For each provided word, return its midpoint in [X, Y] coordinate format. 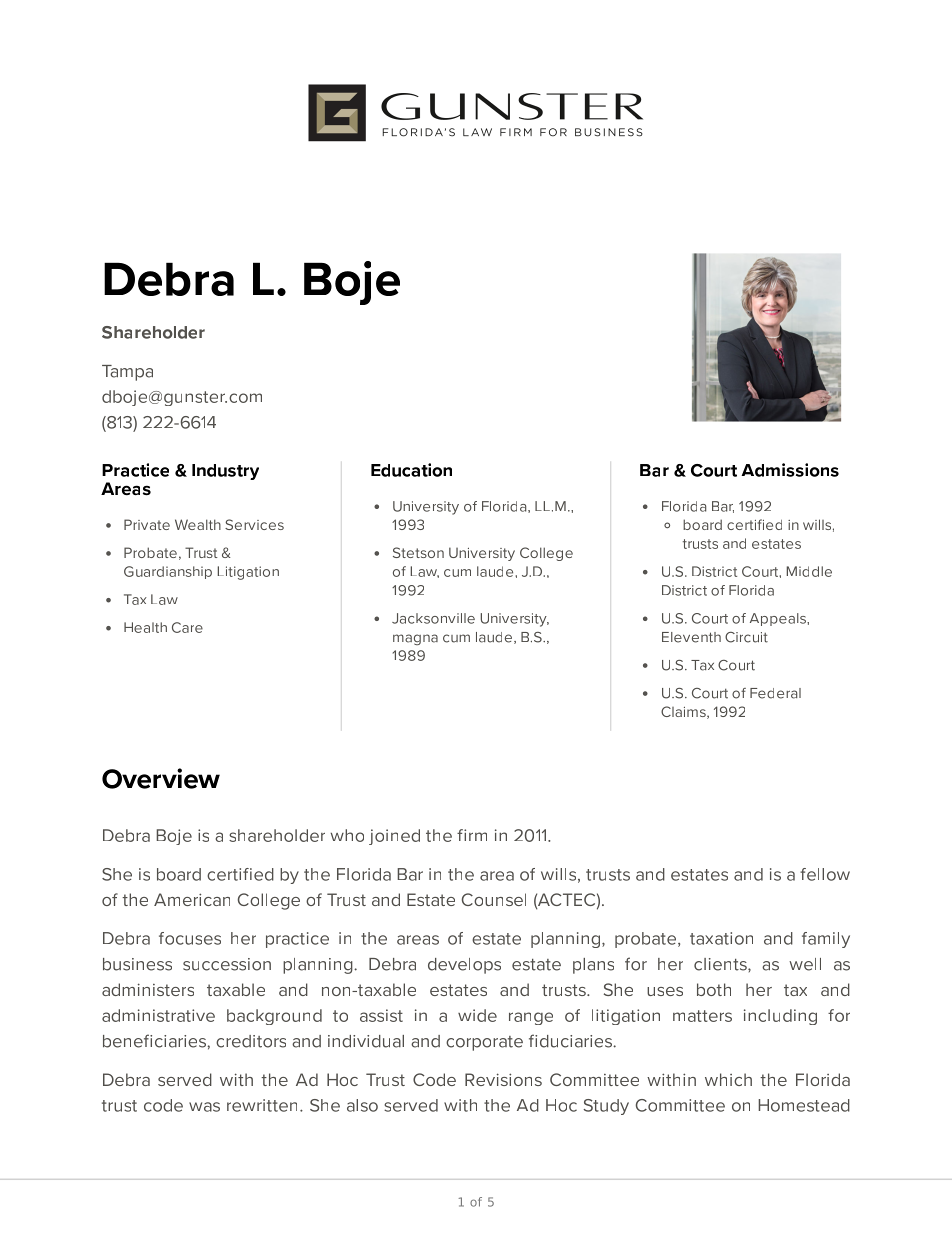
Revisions [503, 1079]
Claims [684, 712]
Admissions [790, 470]
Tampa [127, 373]
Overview [161, 778]
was [204, 1107]
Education [411, 470]
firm [472, 835]
